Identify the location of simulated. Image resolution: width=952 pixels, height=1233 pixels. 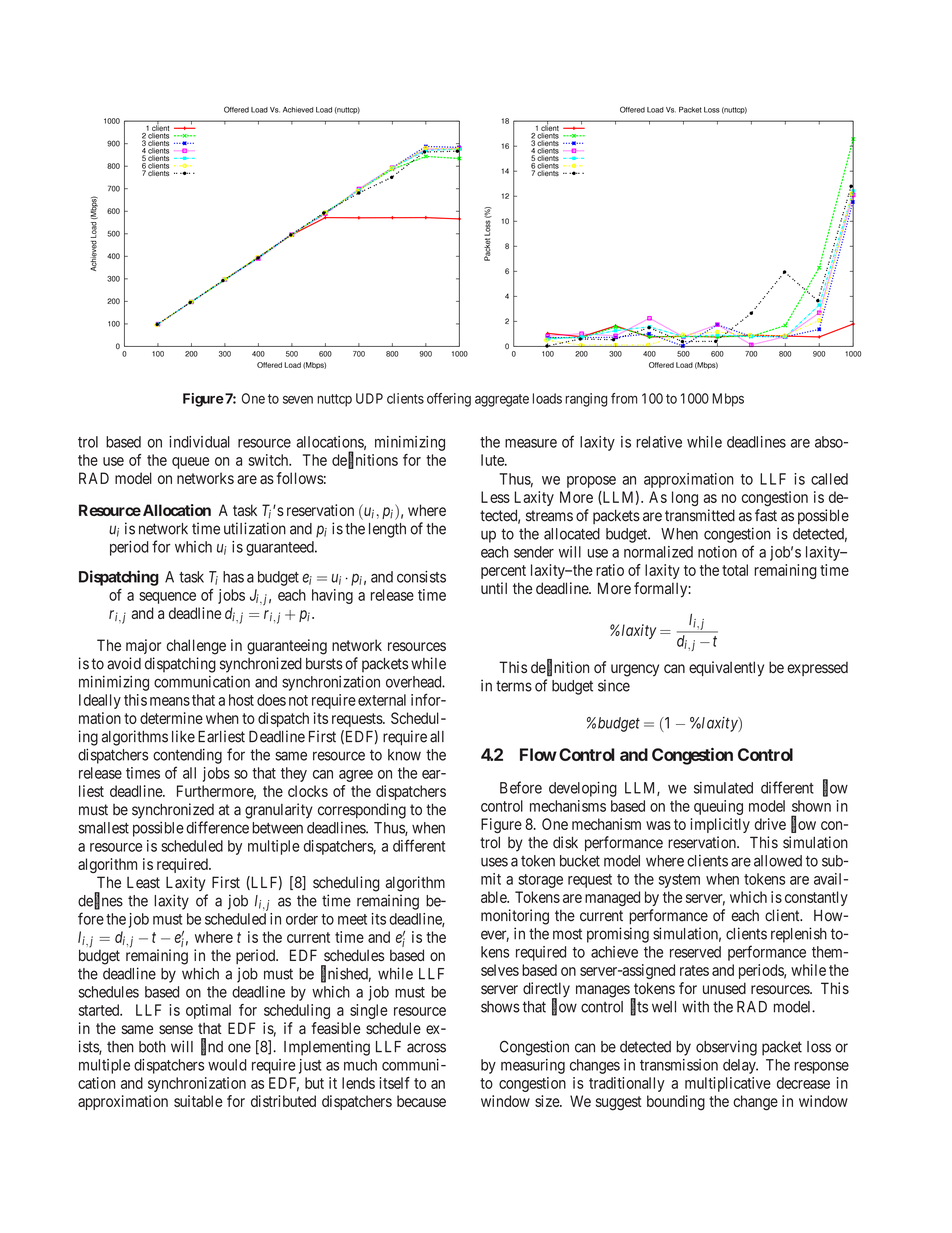
(723, 788).
